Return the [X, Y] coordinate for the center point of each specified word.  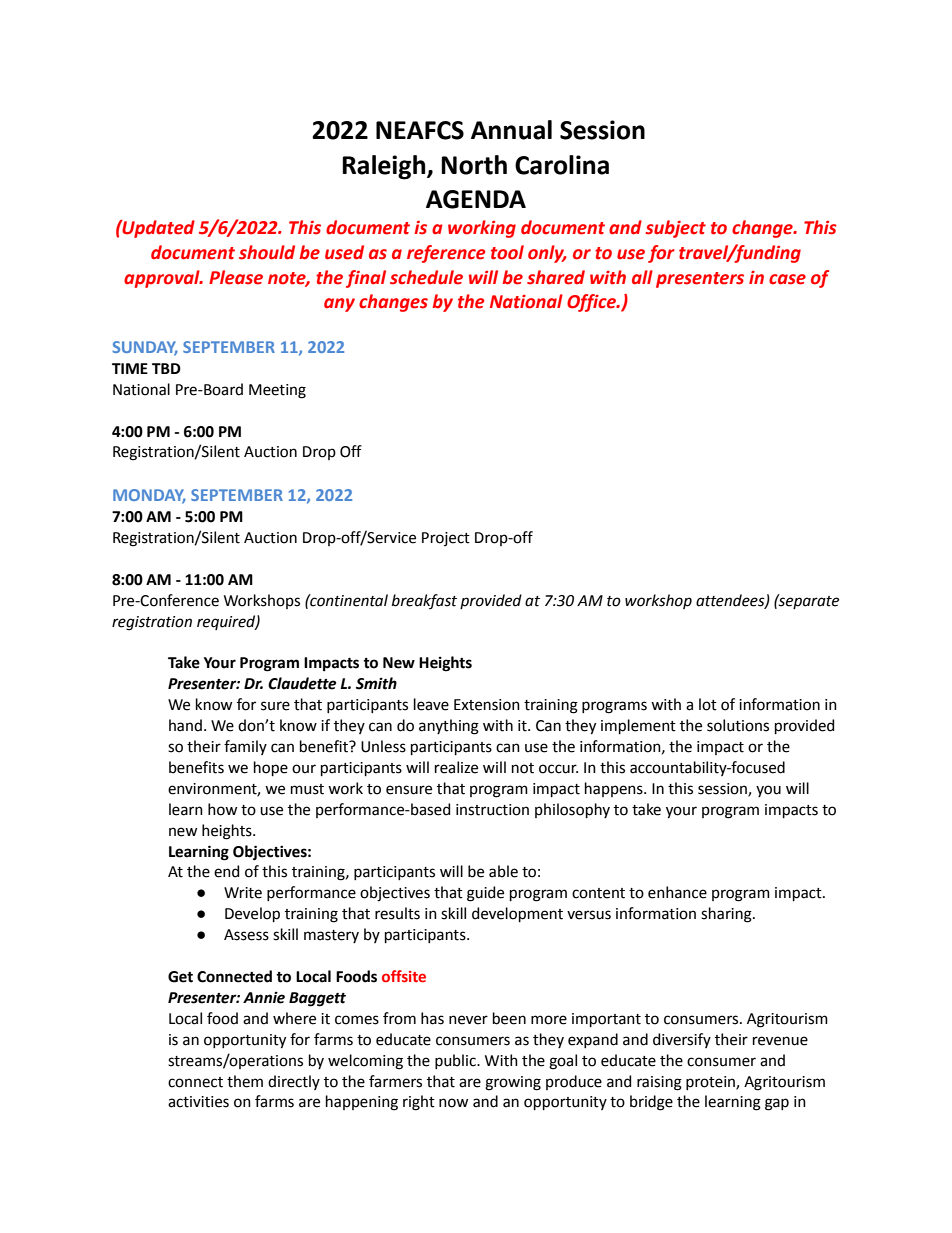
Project [446, 539]
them [245, 1081]
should [267, 252]
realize [456, 767]
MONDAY [149, 496]
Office [592, 303]
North [474, 165]
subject [676, 229]
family [245, 747]
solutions [738, 725]
